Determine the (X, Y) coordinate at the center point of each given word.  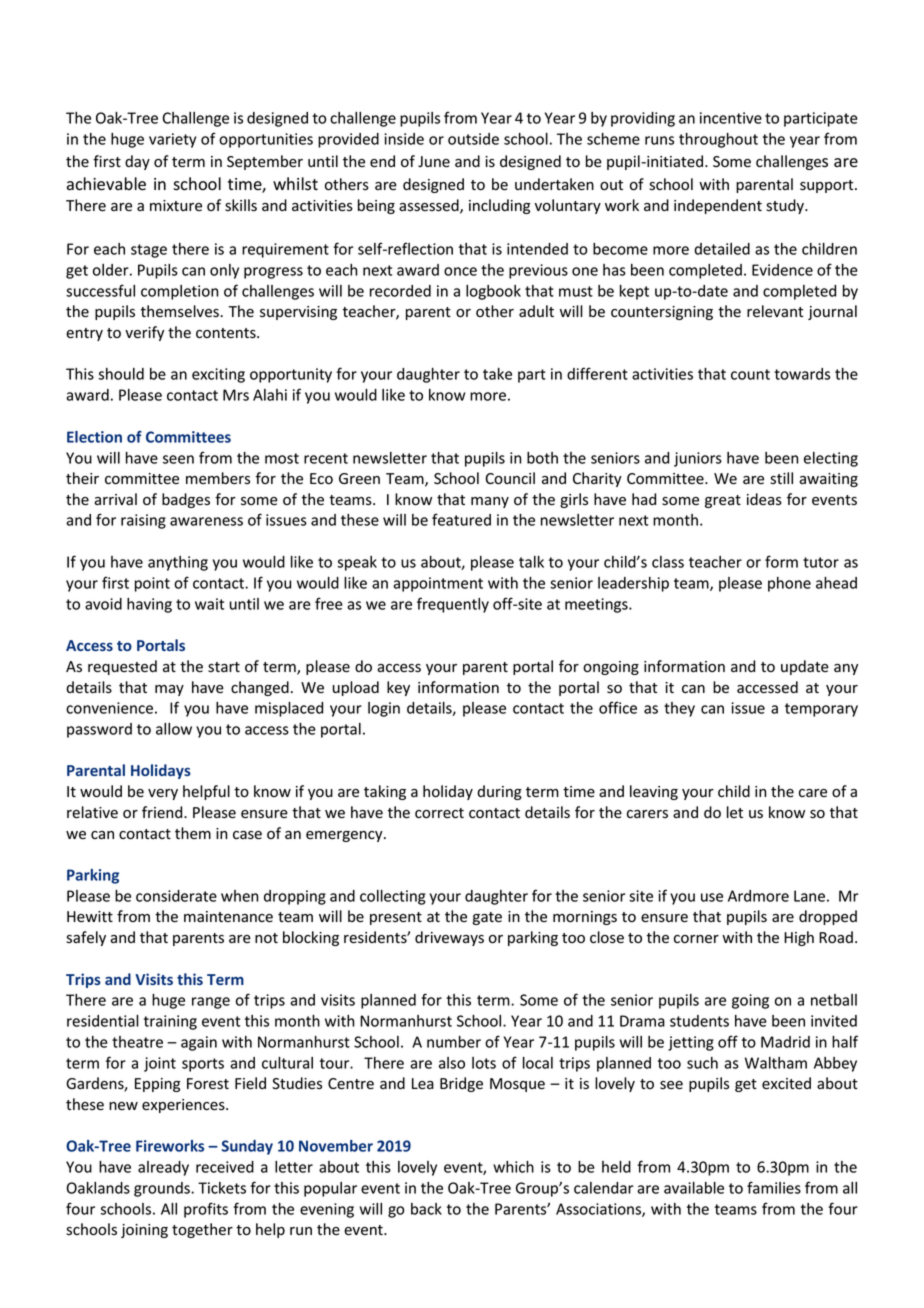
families (774, 1187)
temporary (821, 710)
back (426, 1209)
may (169, 690)
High (799, 938)
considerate (176, 896)
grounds (163, 1189)
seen (178, 459)
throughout (718, 140)
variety (172, 140)
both (542, 458)
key (398, 688)
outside (473, 139)
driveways (449, 938)
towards (802, 374)
